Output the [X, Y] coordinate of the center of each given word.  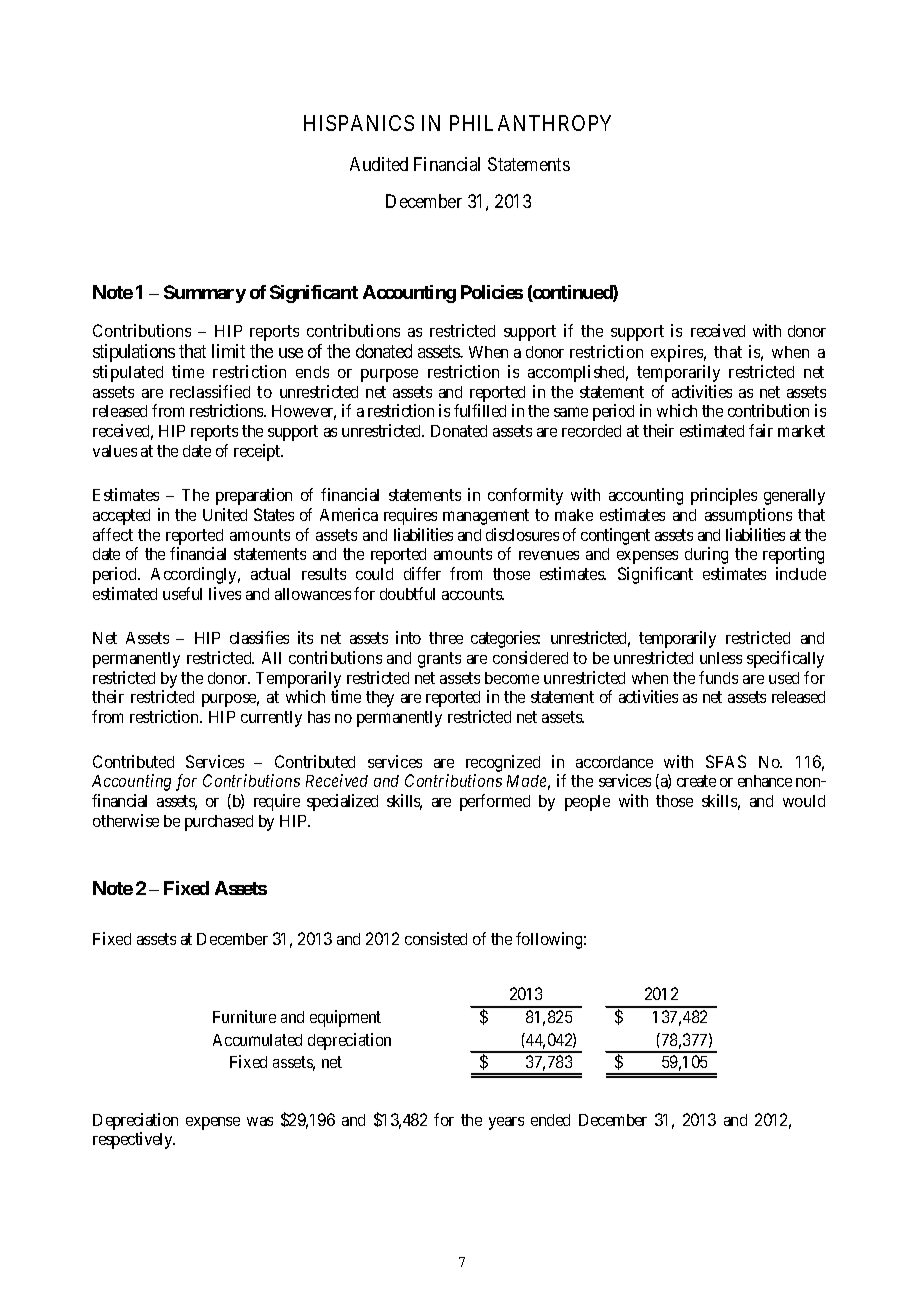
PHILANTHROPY [530, 123]
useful [182, 593]
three [446, 638]
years [506, 1123]
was [260, 1121]
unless [721, 658]
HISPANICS [359, 123]
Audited [379, 164]
